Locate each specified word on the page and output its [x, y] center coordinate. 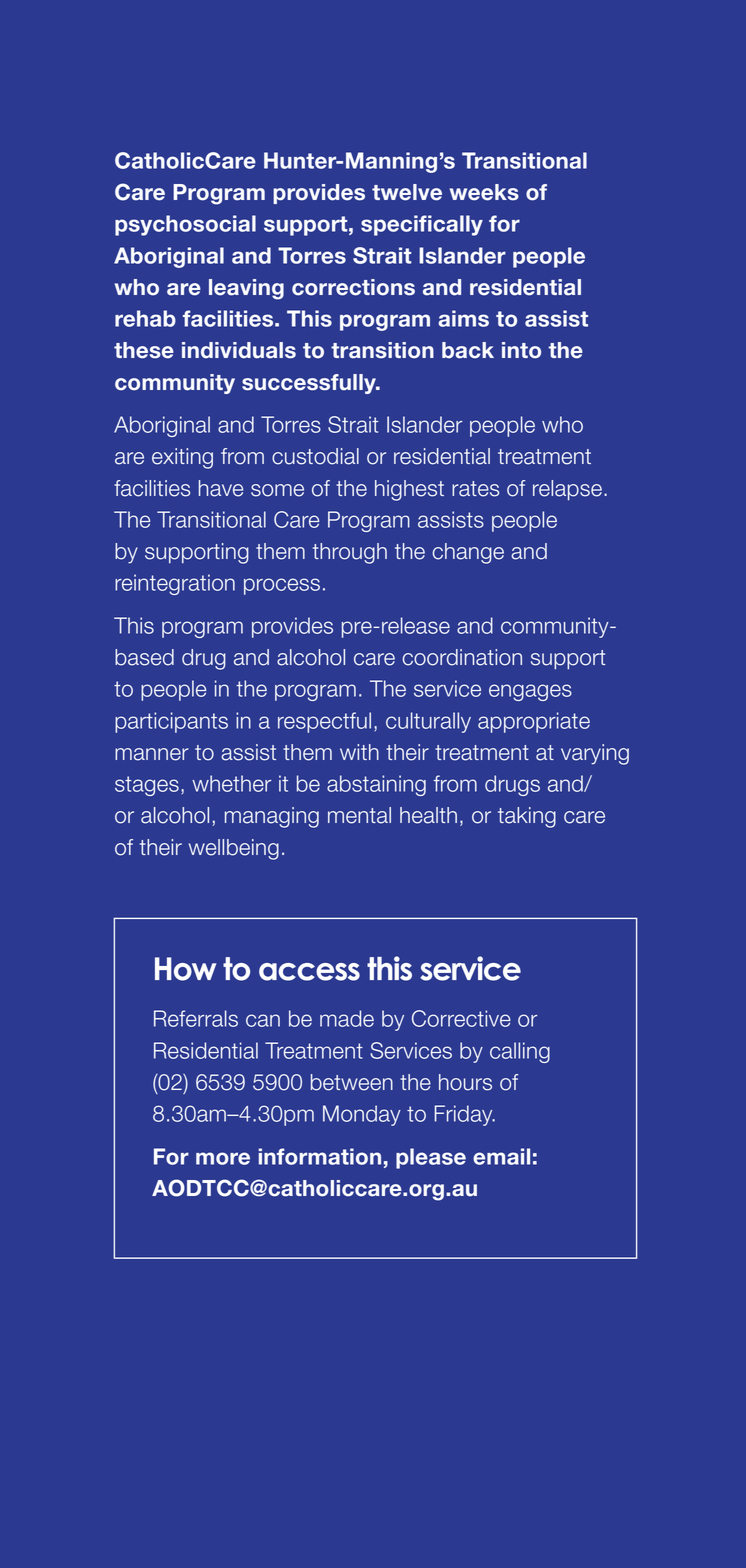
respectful [324, 722]
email [501, 1156]
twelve [407, 192]
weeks [484, 192]
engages [530, 692]
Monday [362, 1115]
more [223, 1158]
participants [171, 722]
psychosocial [185, 225]
